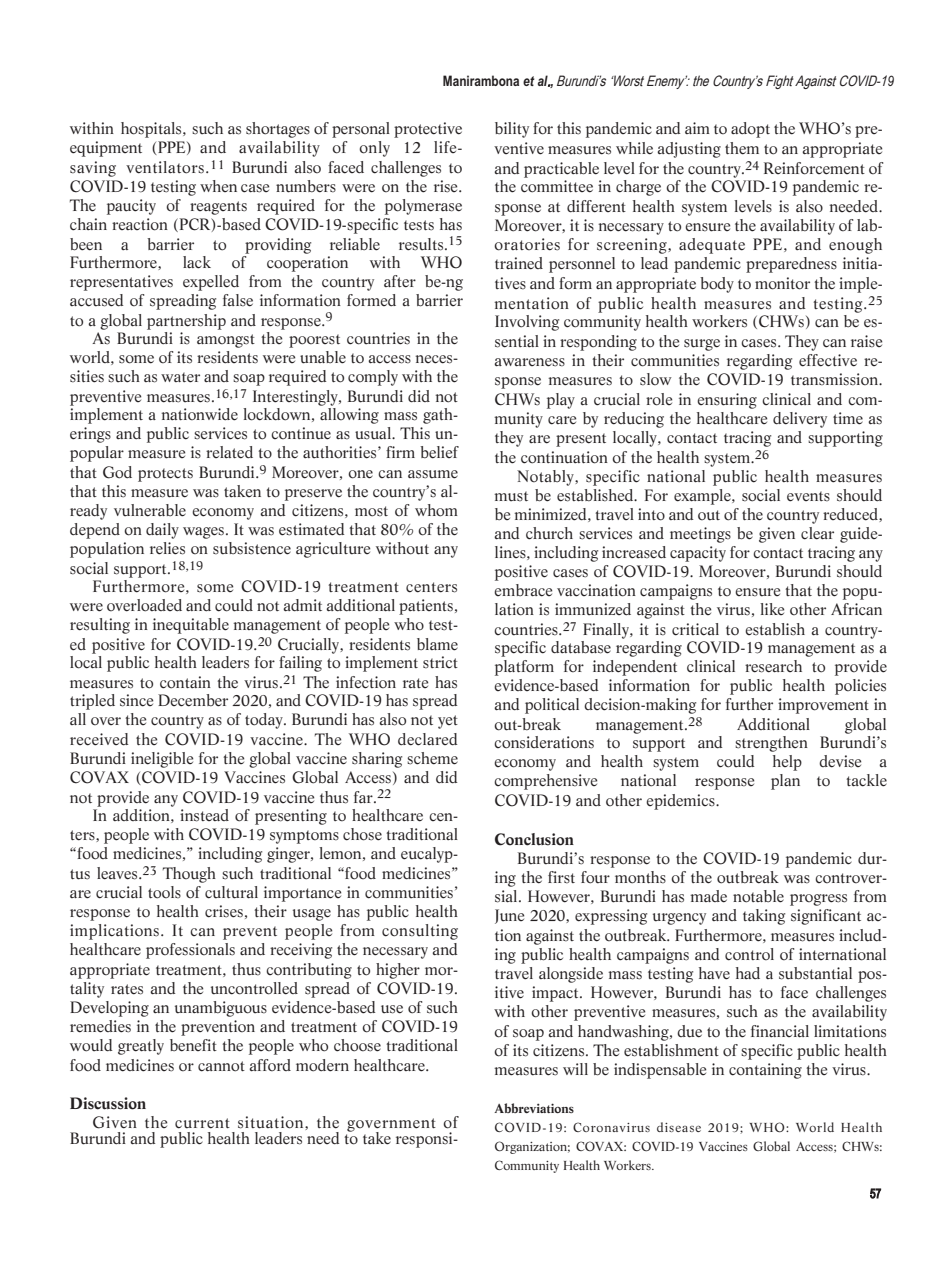 The image size is (952, 1270). What do you see at coordinates (742, 148) in the page?
I see `them` at bounding box center [742, 148].
